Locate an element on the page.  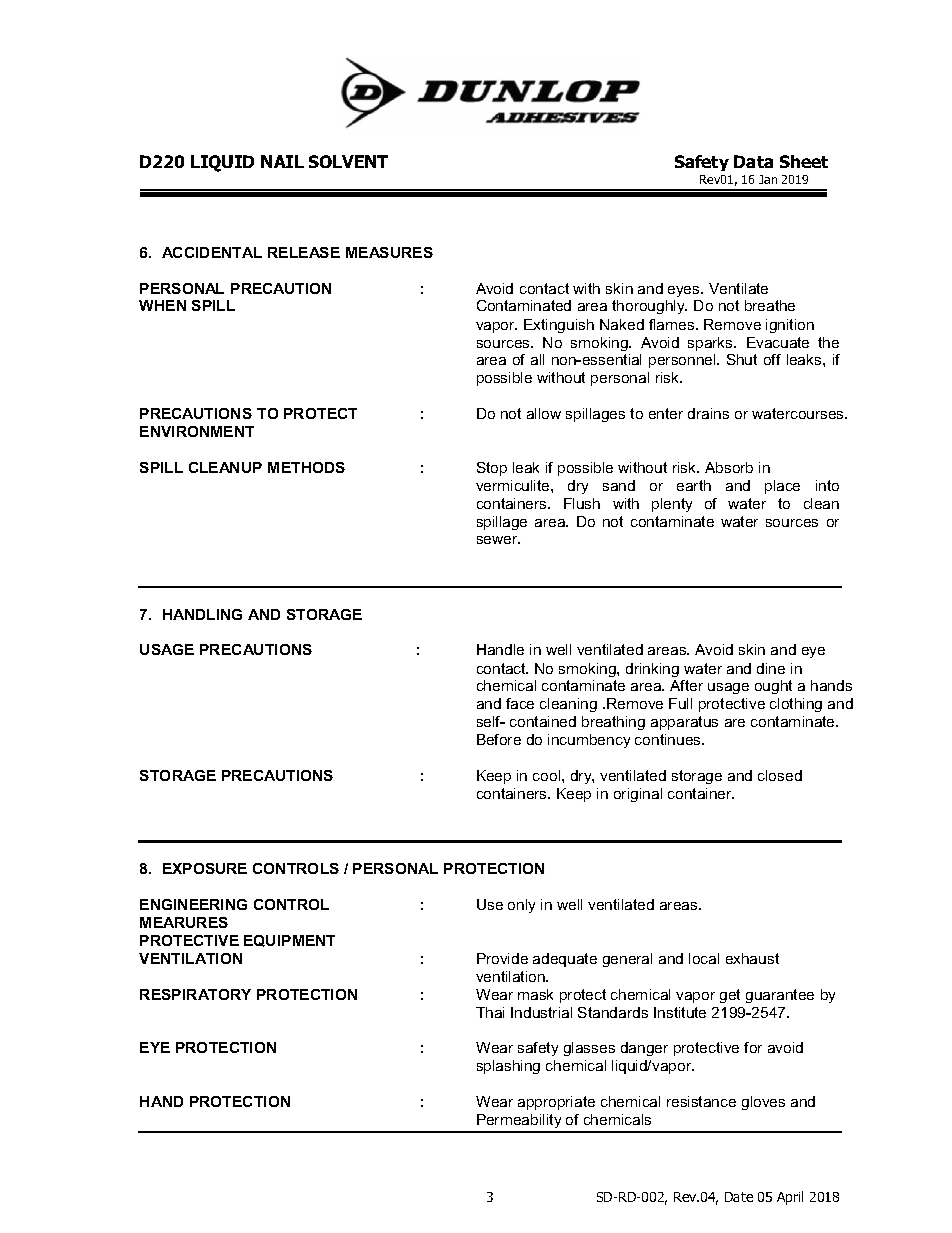
dine is located at coordinates (771, 668).
